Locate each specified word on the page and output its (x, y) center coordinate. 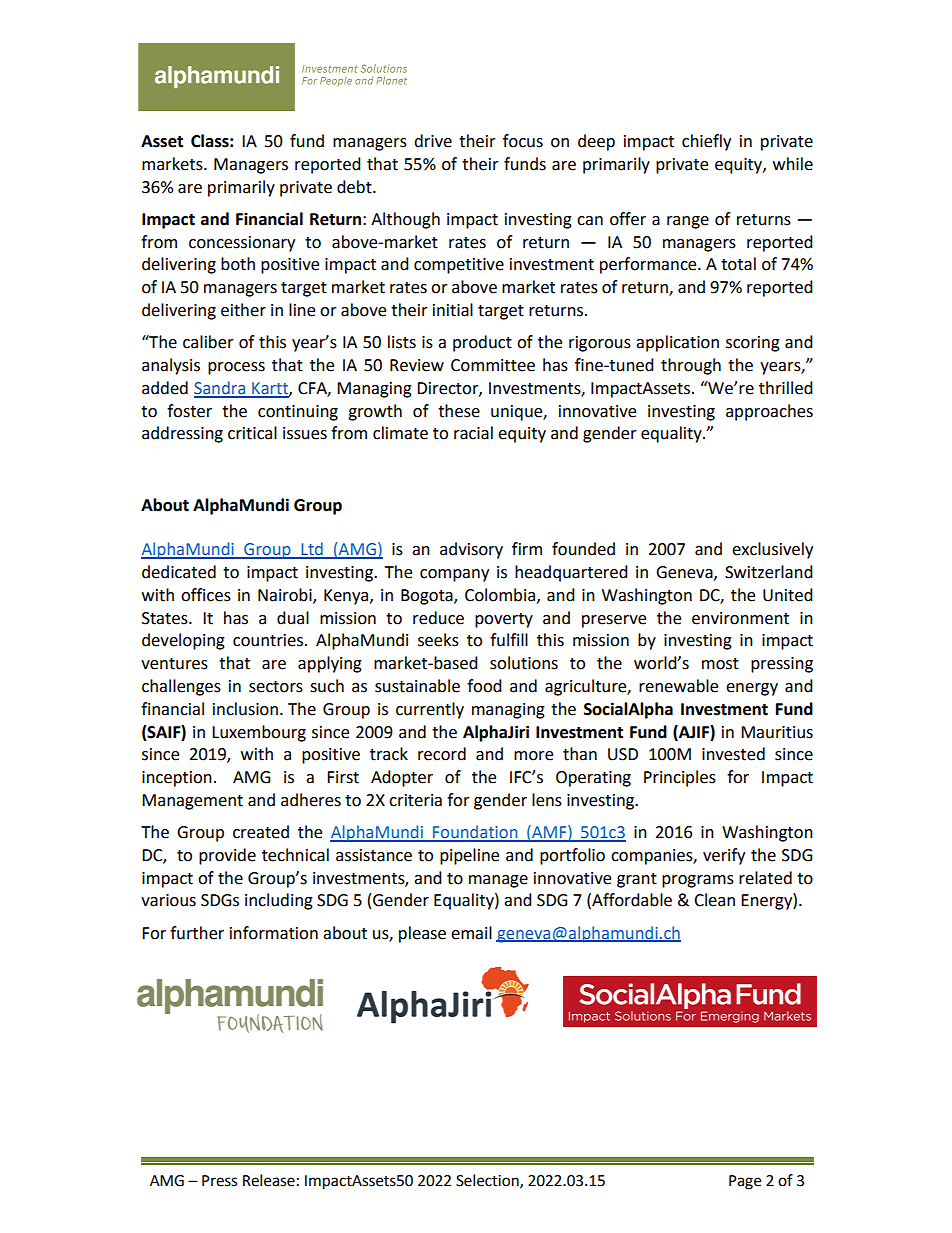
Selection (488, 1181)
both (238, 264)
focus (523, 141)
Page (745, 1182)
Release (269, 1180)
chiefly (706, 142)
